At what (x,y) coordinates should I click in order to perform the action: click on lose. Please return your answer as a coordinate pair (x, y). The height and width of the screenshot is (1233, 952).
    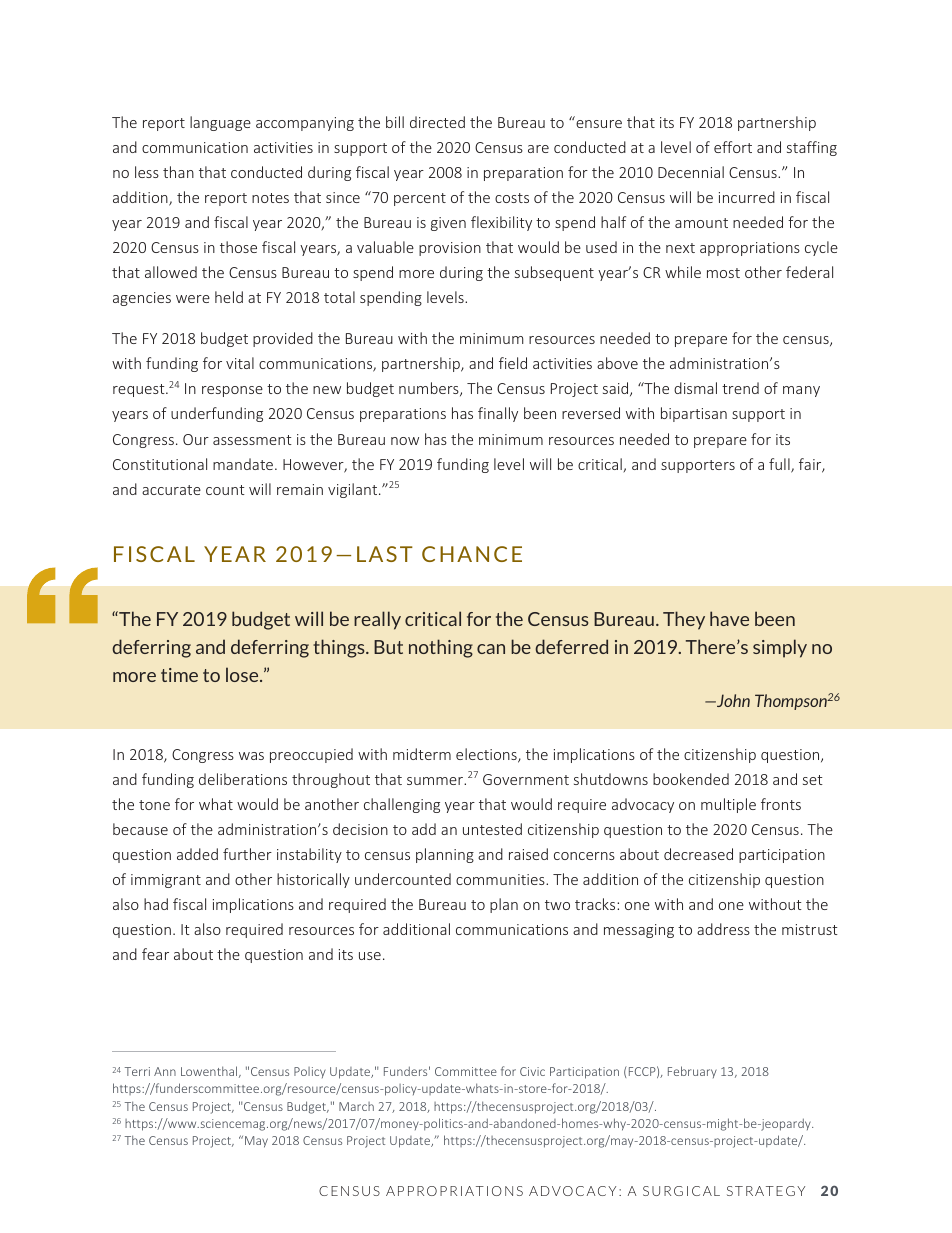
    Looking at the image, I should click on (243, 674).
